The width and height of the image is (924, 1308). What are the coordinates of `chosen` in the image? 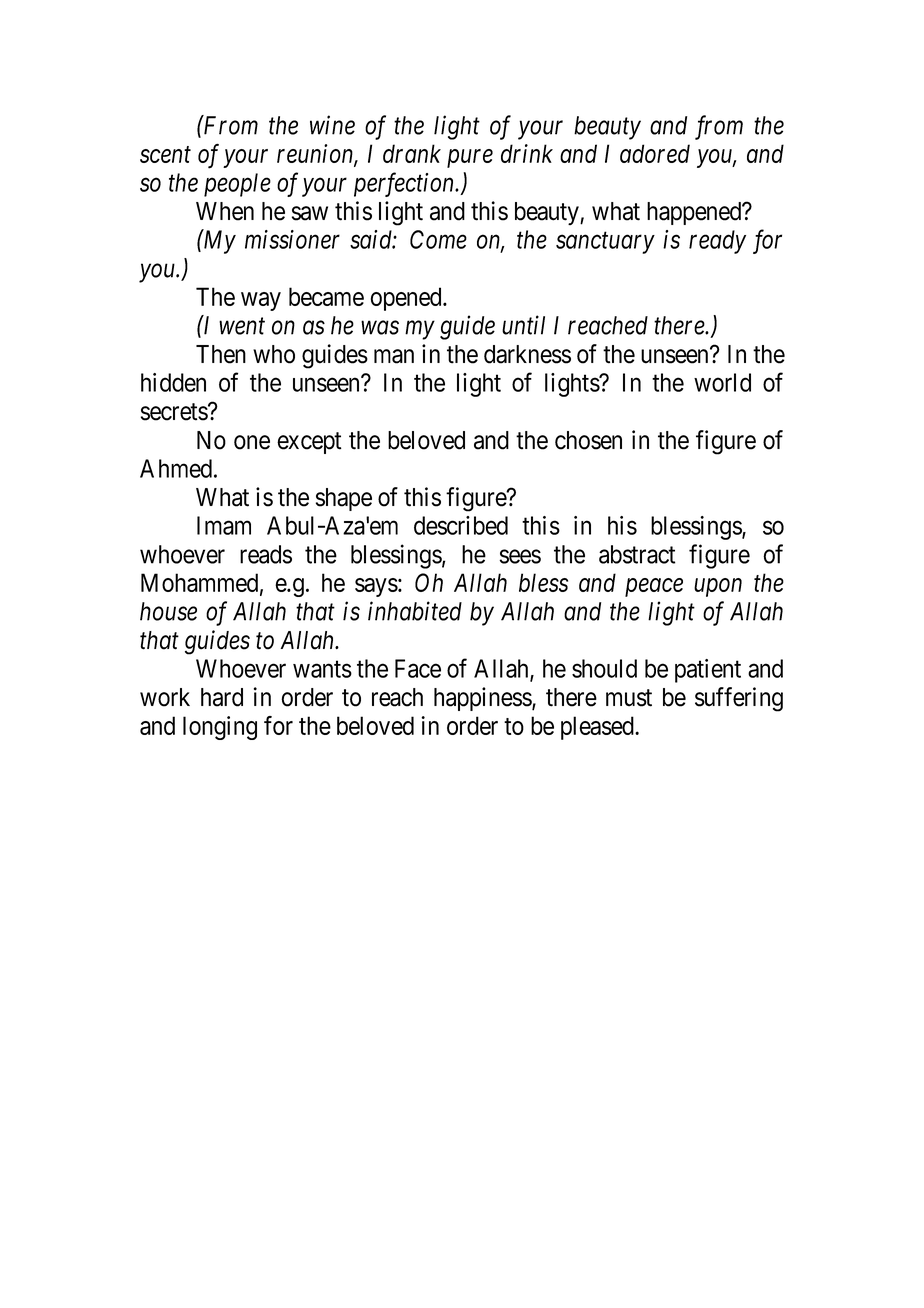 It's located at (588, 440).
